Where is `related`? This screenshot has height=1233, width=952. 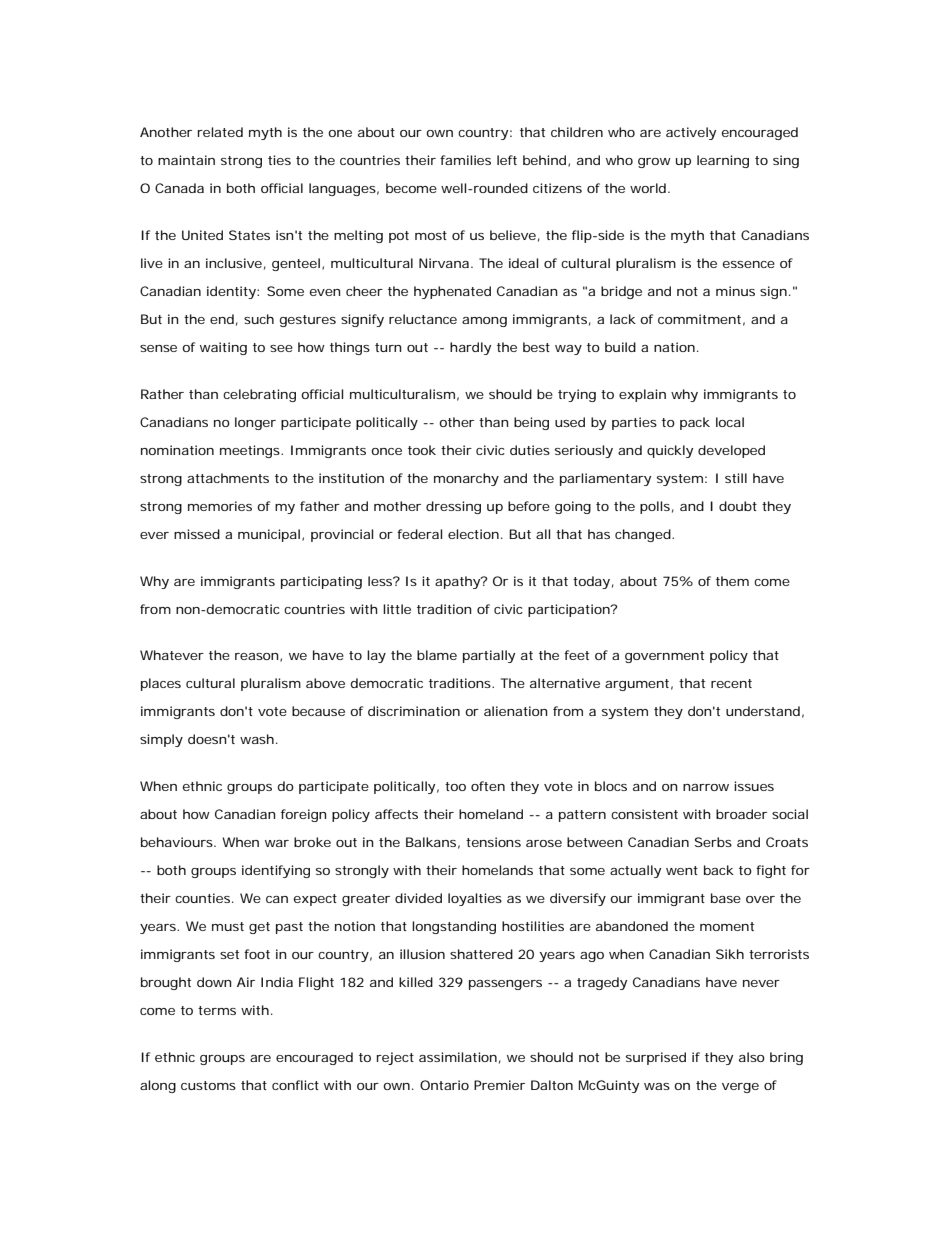 related is located at coordinates (220, 132).
